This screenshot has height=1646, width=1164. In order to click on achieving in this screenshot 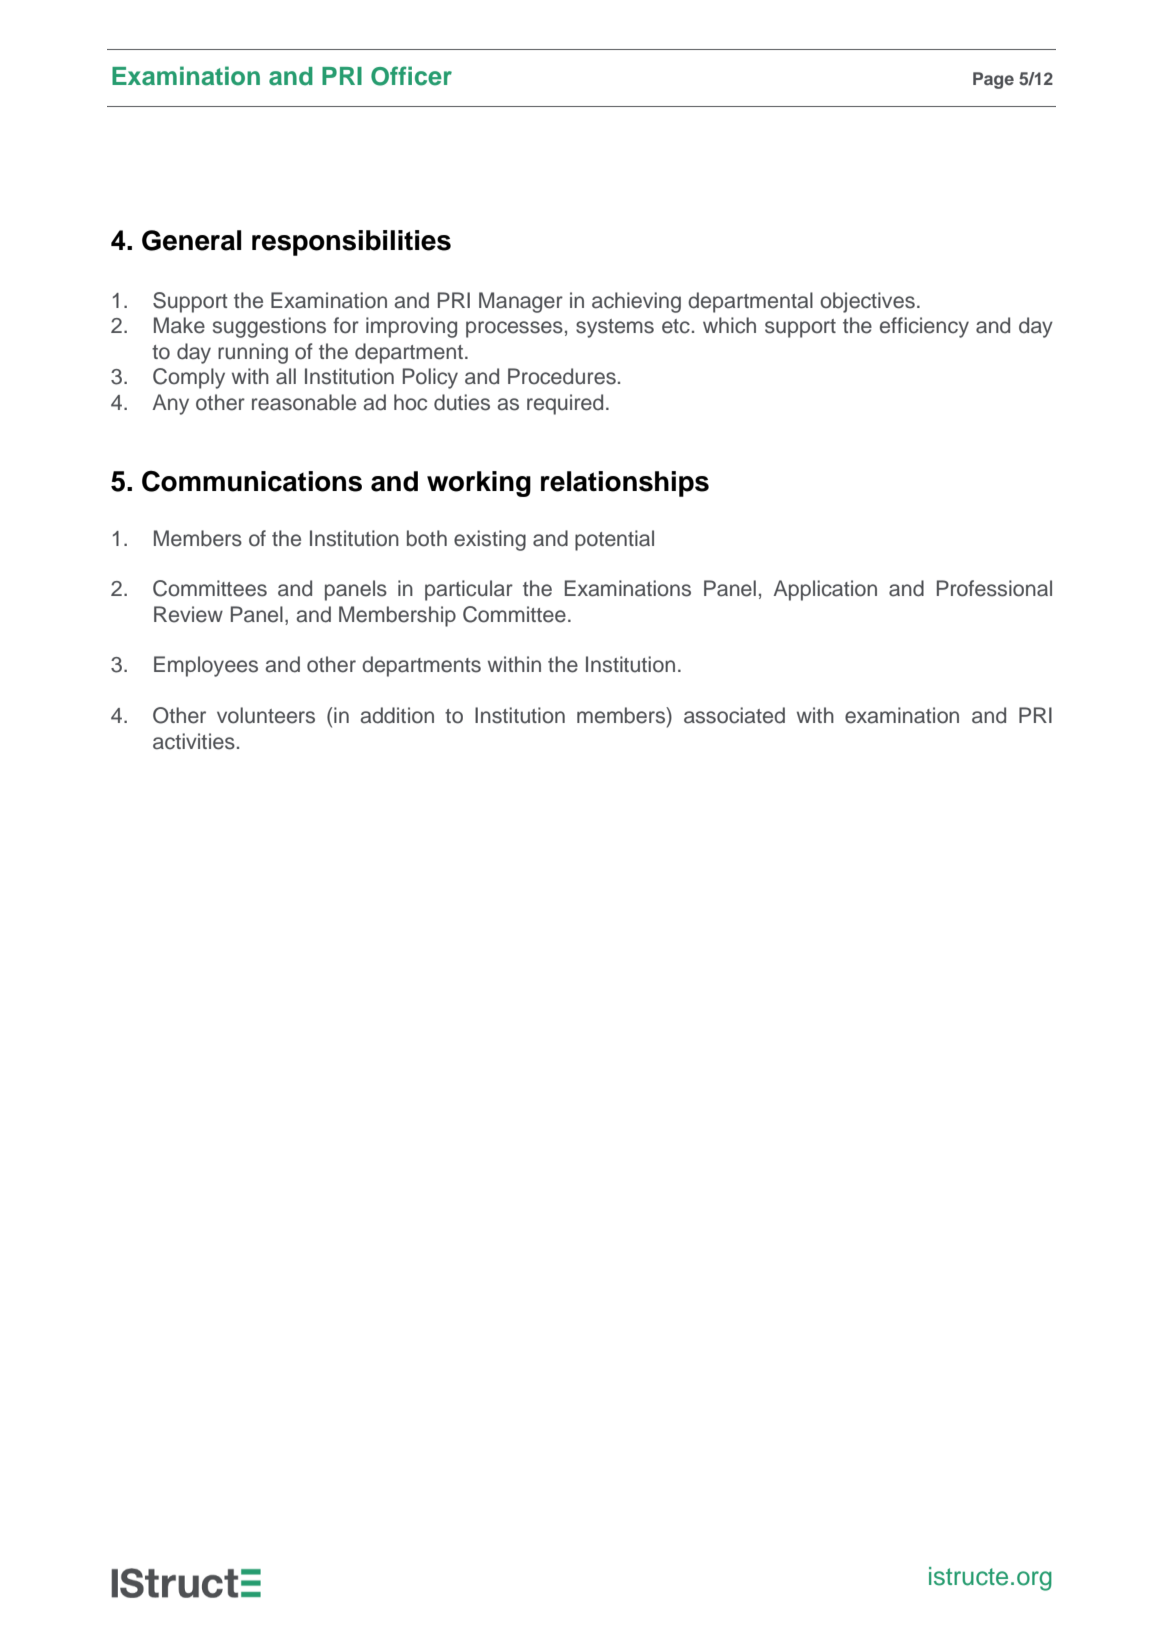, I will do `click(636, 302)`.
